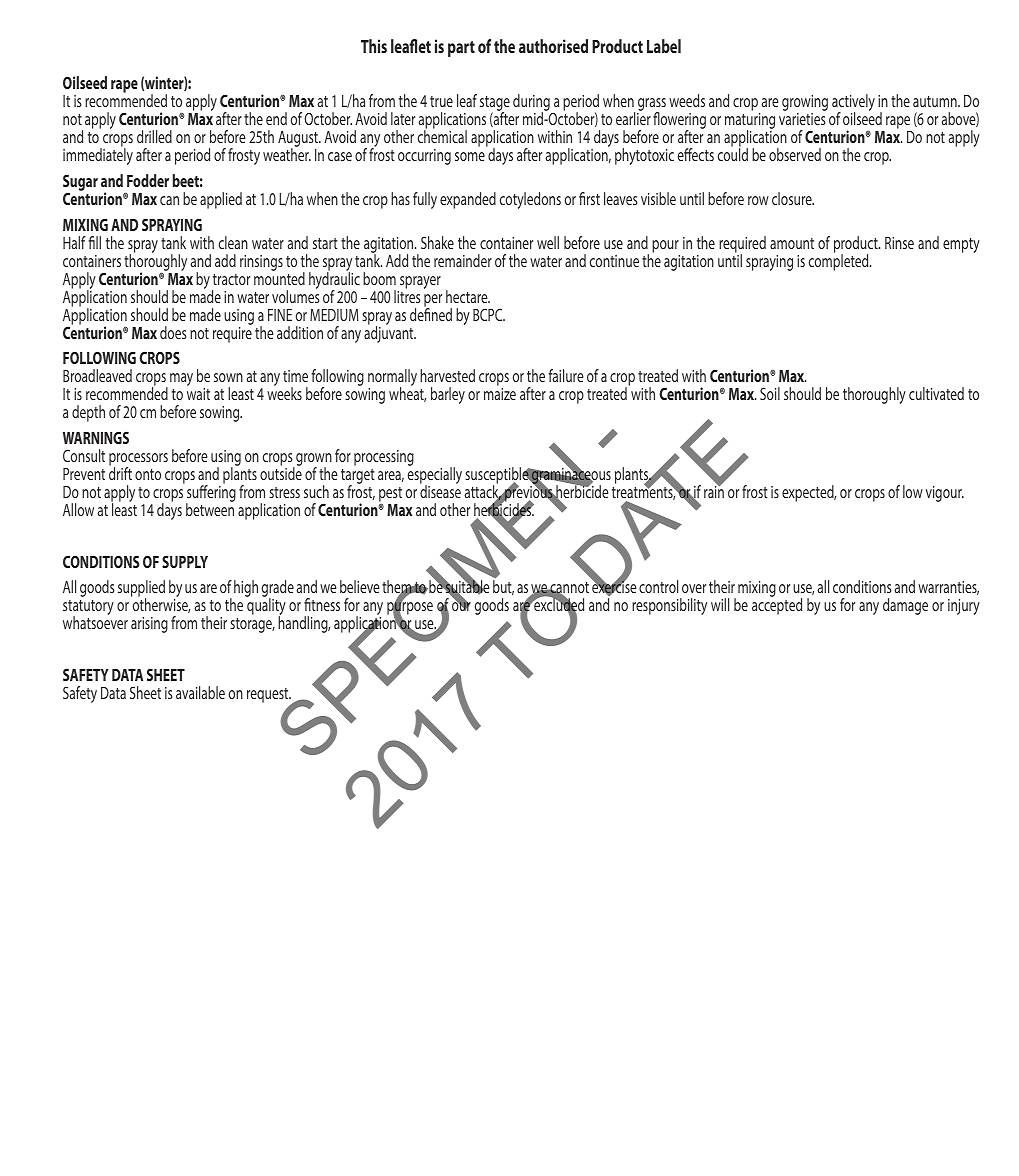 The height and width of the screenshot is (1176, 1019). Describe the element at coordinates (840, 261) in the screenshot. I see `completed` at that location.
